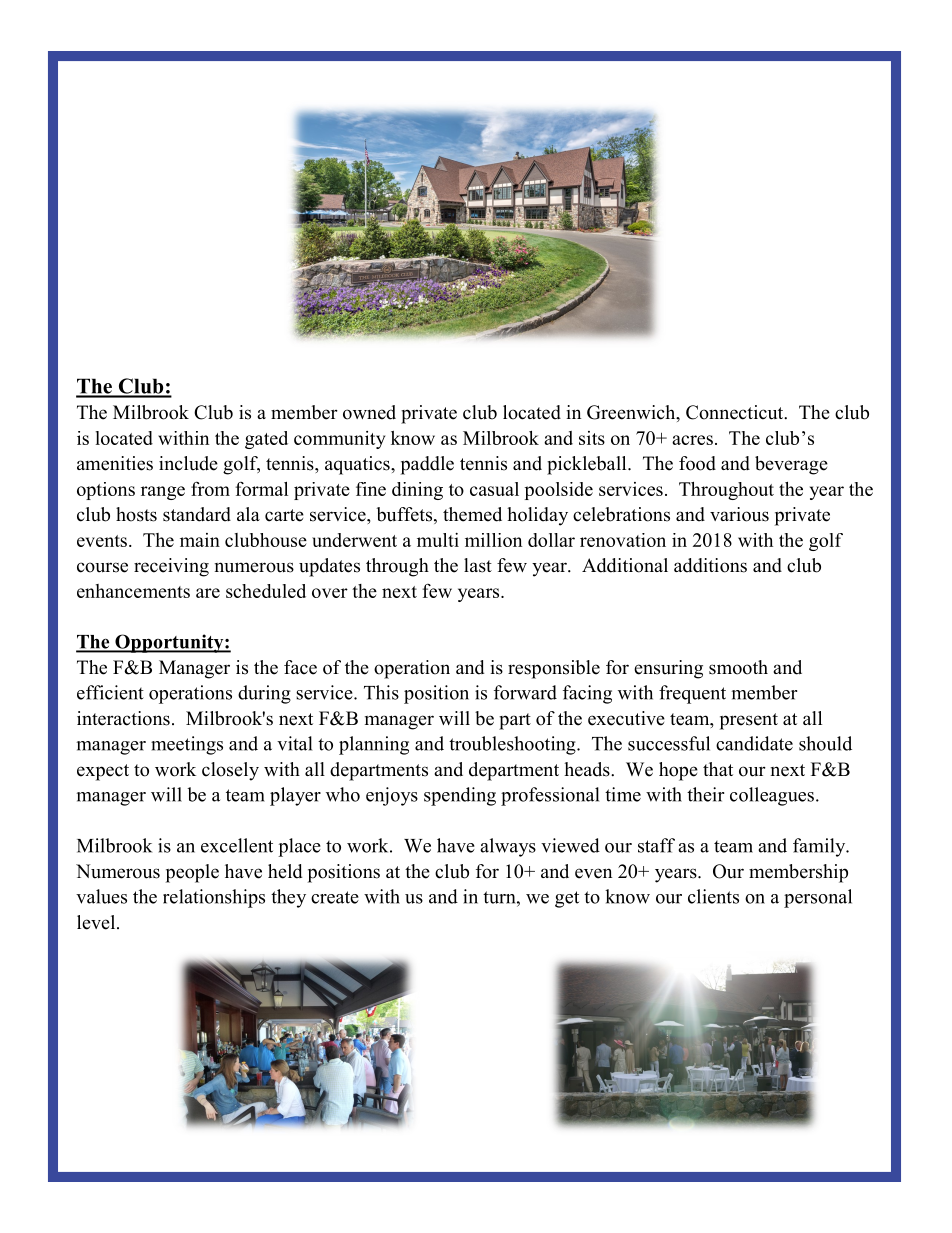  Describe the element at coordinates (266, 440) in the screenshot. I see `gated` at that location.
